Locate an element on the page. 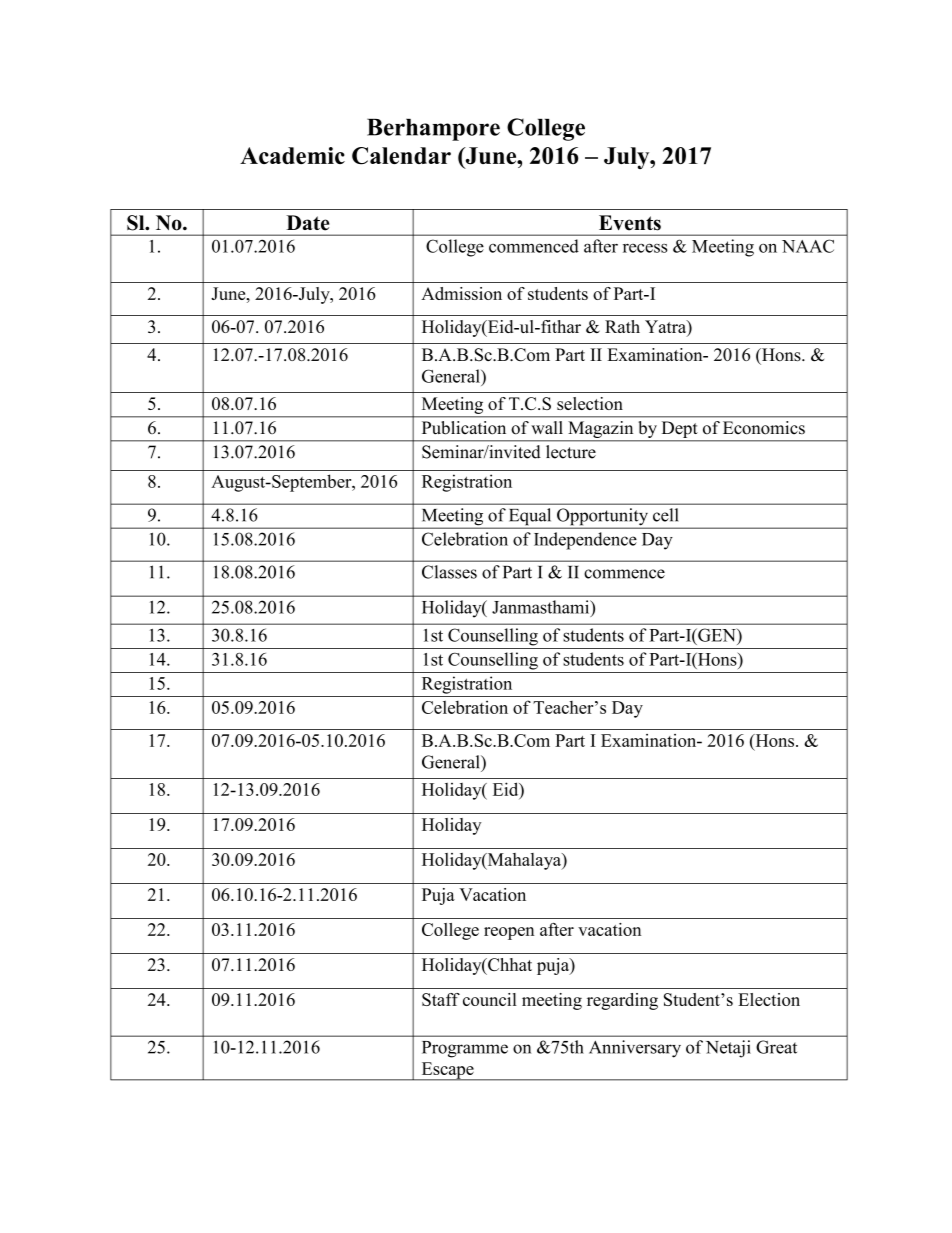 This image has width=952, height=1233. Events is located at coordinates (630, 223).
